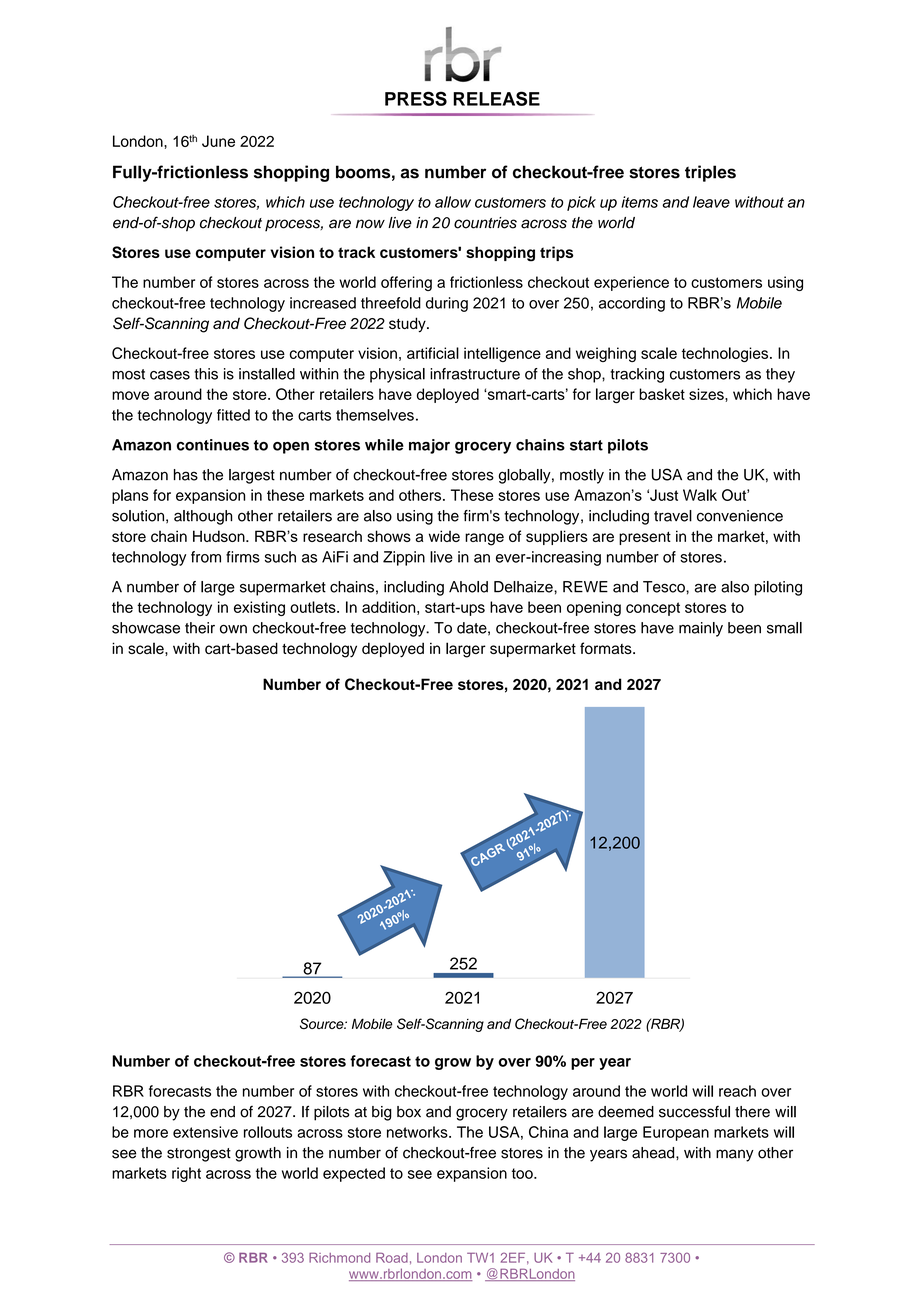 Image resolution: width=924 pixels, height=1308 pixels. I want to click on right, so click(186, 1174).
